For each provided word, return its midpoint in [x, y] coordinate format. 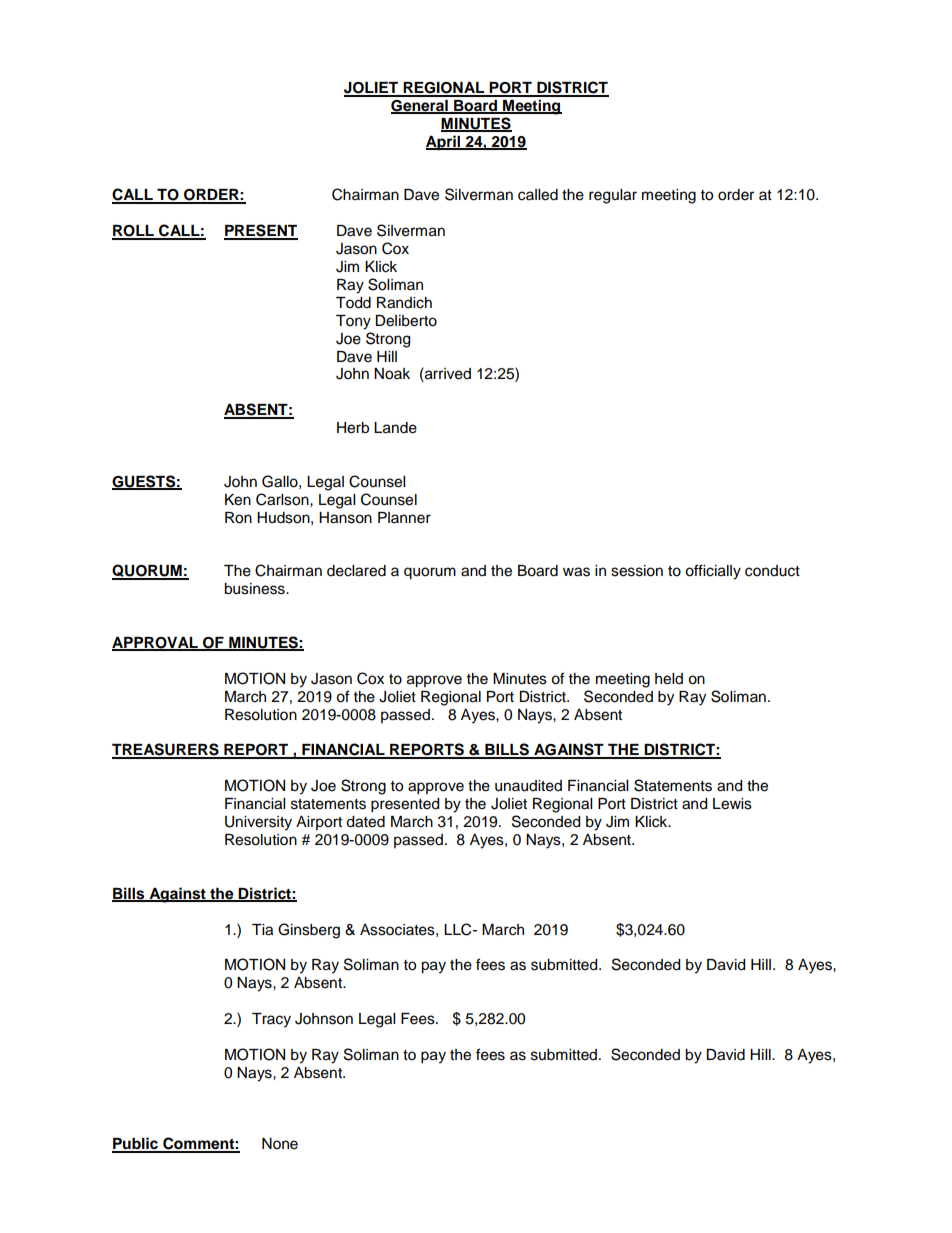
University [258, 823]
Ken [238, 500]
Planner [404, 518]
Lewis [732, 804]
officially [713, 572]
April [444, 143]
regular [613, 196]
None [280, 1144]
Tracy [271, 1020]
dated [365, 822]
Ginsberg [309, 931]
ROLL [134, 232]
